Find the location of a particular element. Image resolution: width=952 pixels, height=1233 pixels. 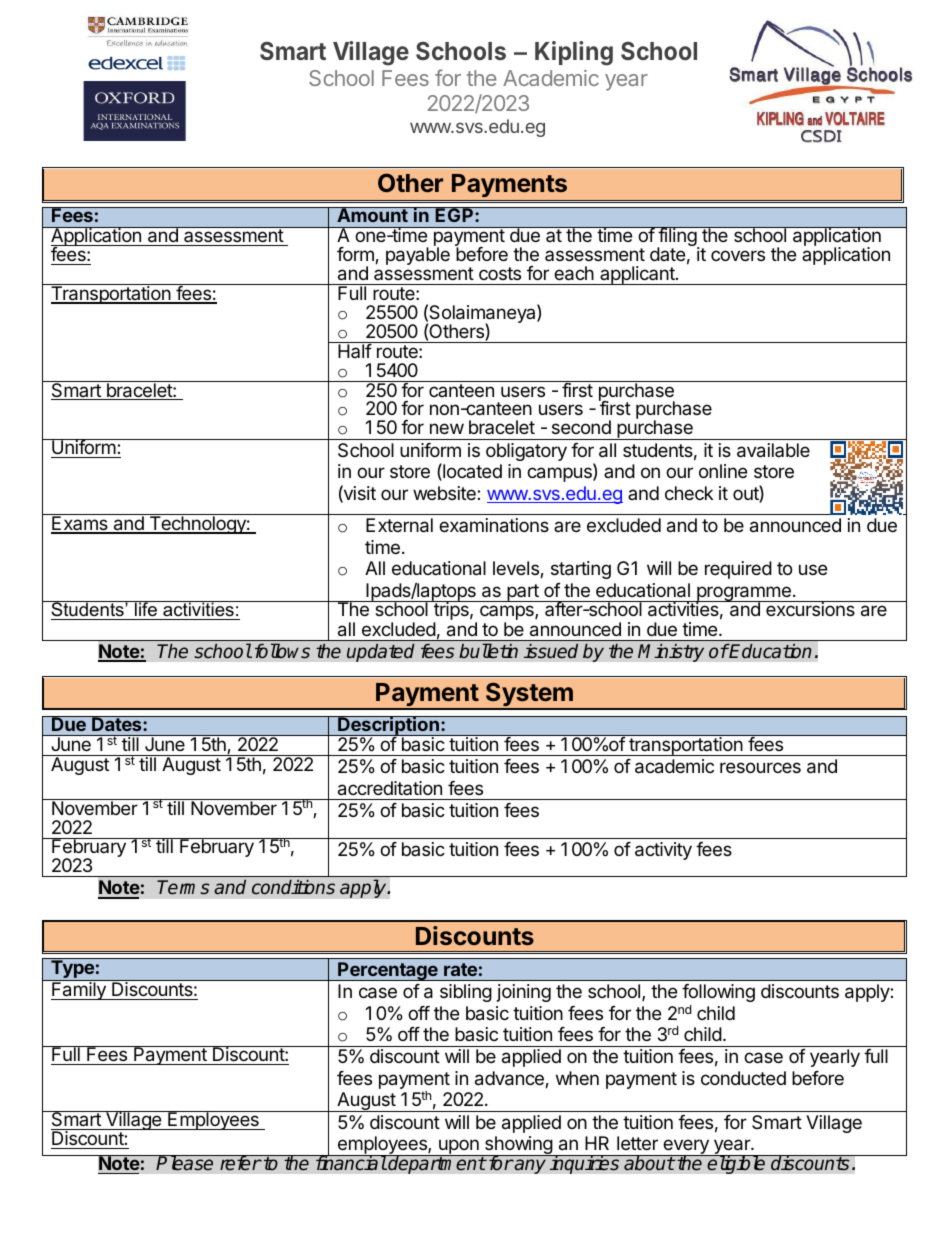

covers is located at coordinates (738, 255).
